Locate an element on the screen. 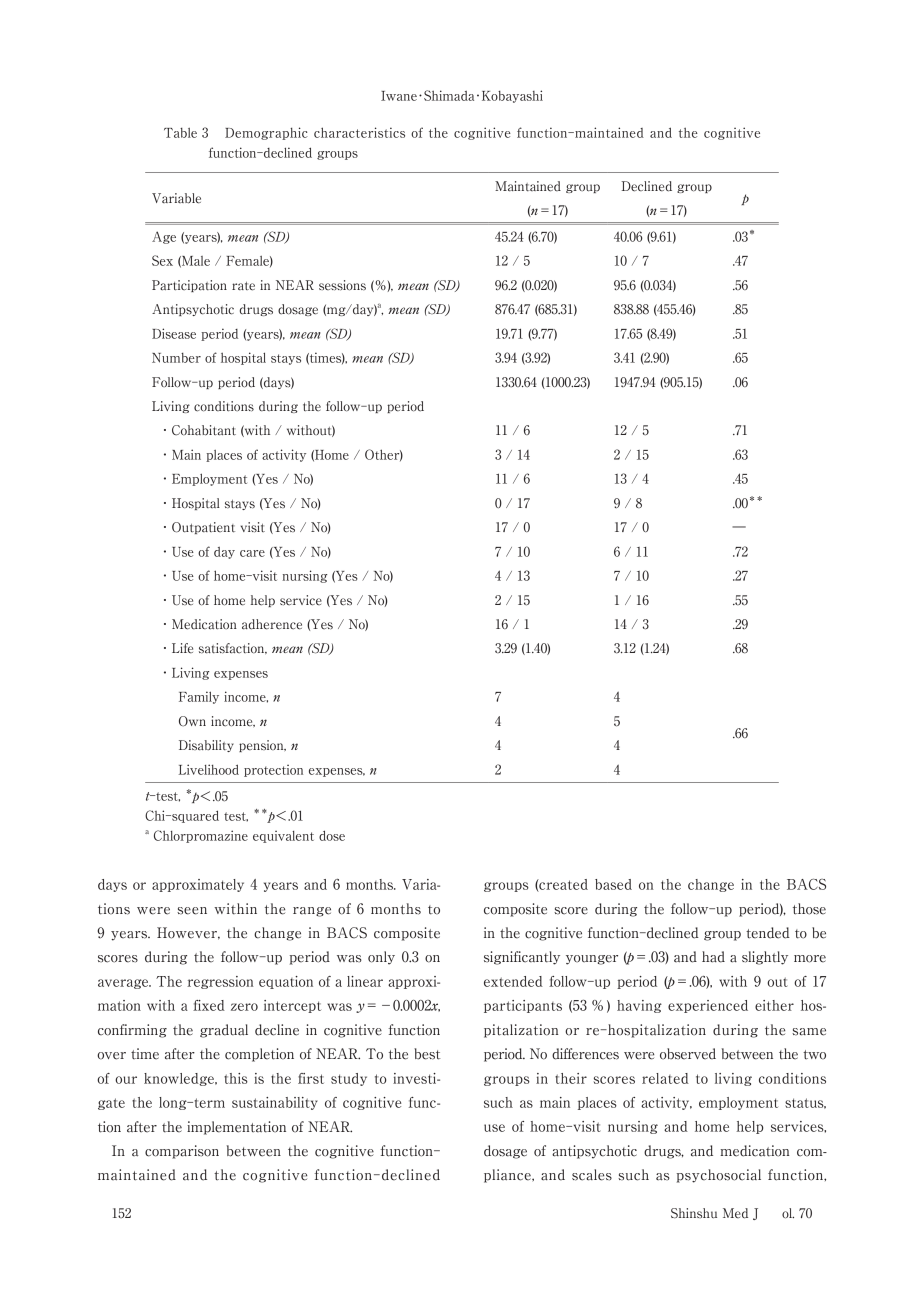  care is located at coordinates (252, 553).
